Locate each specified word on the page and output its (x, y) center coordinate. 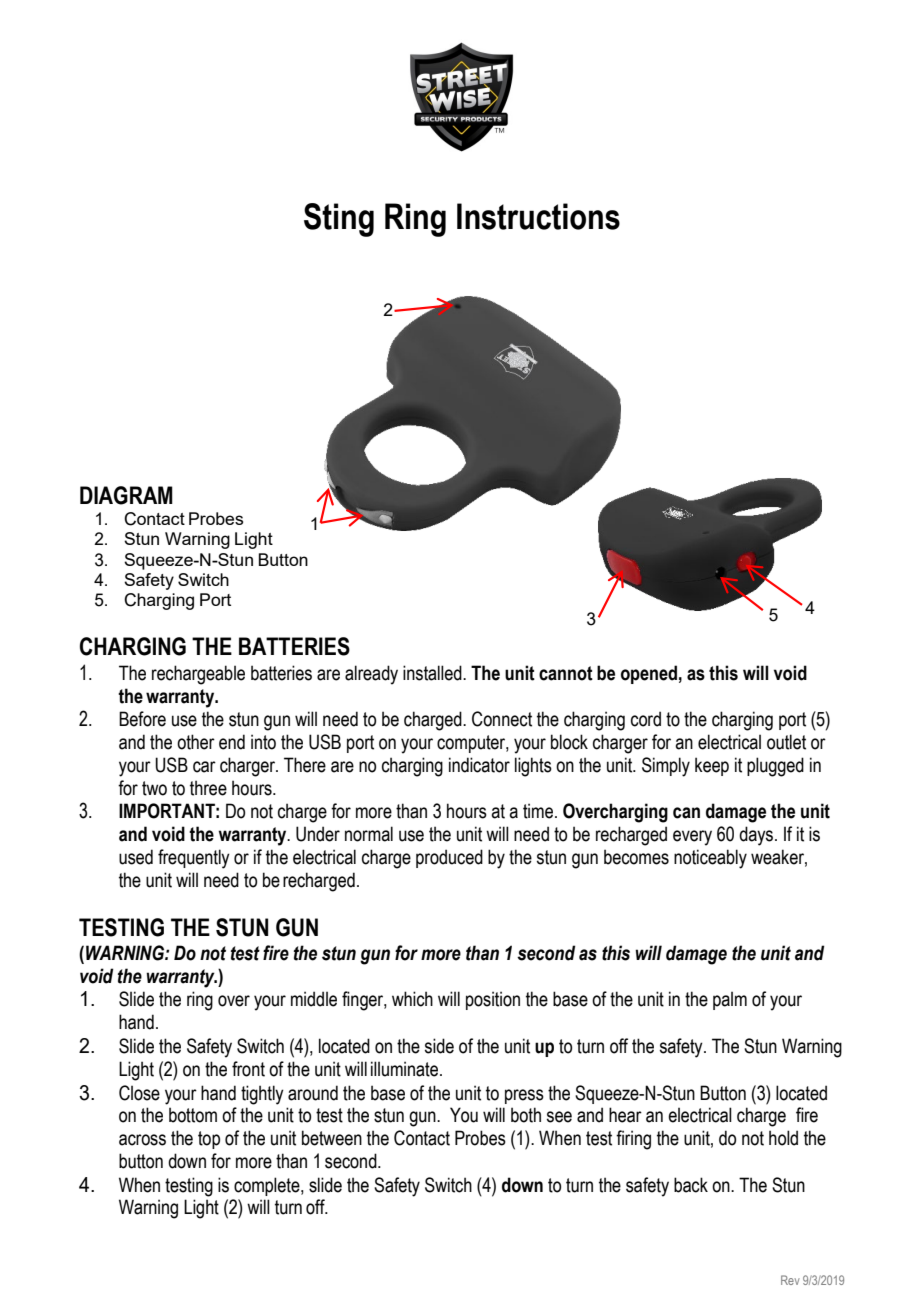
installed (433, 673)
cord (646, 719)
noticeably (710, 859)
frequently (194, 859)
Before (142, 719)
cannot (566, 673)
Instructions (538, 216)
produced (449, 858)
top (209, 1140)
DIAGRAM (126, 495)
